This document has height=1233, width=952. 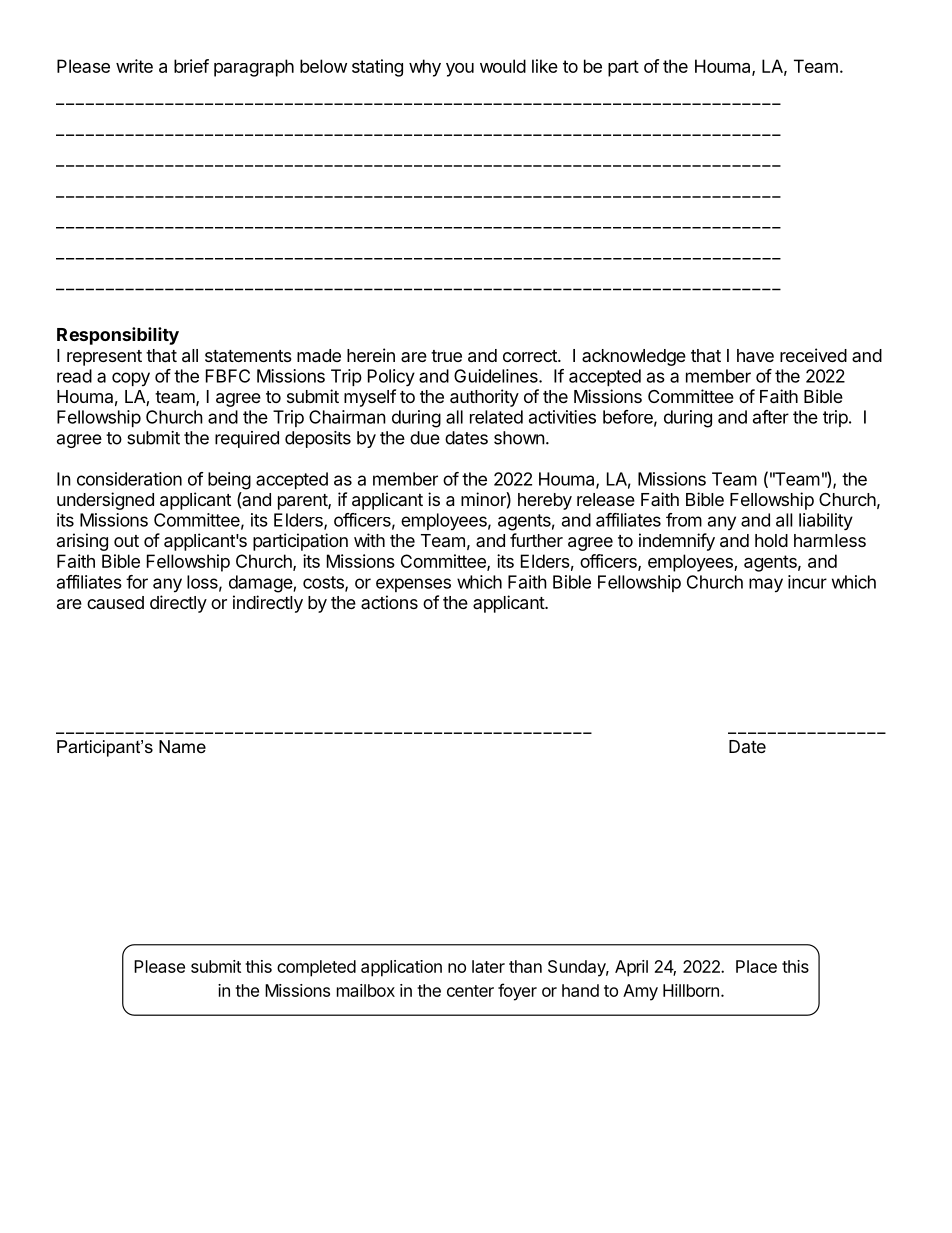 I want to click on brief, so click(x=191, y=66).
